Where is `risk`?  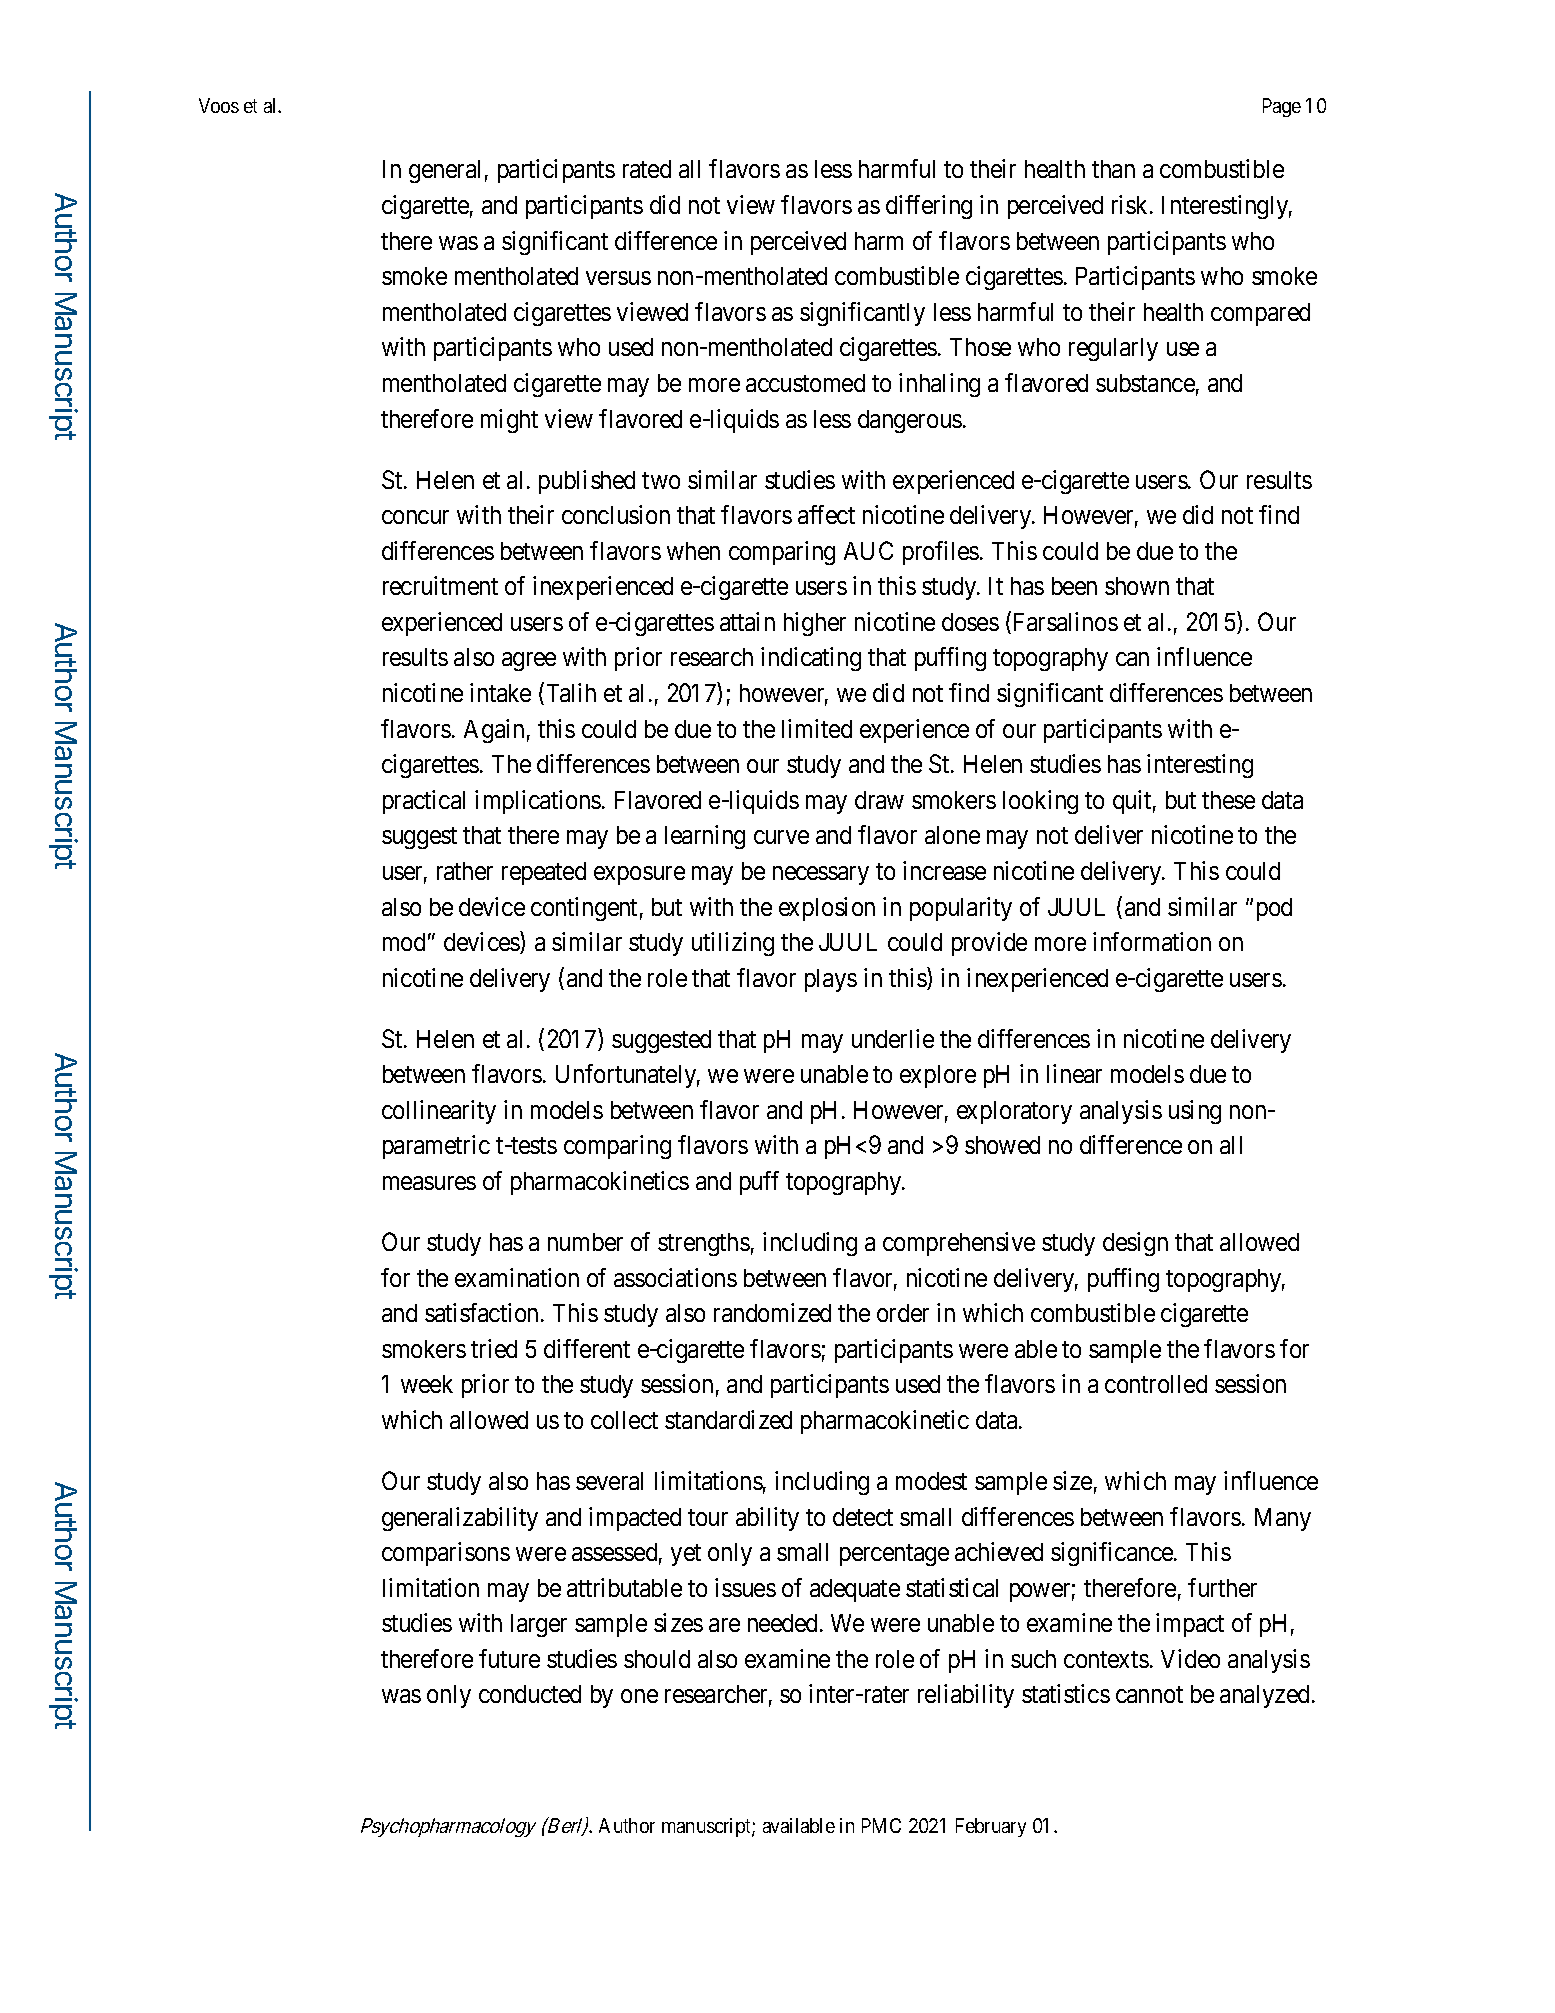
risk is located at coordinates (1131, 204).
